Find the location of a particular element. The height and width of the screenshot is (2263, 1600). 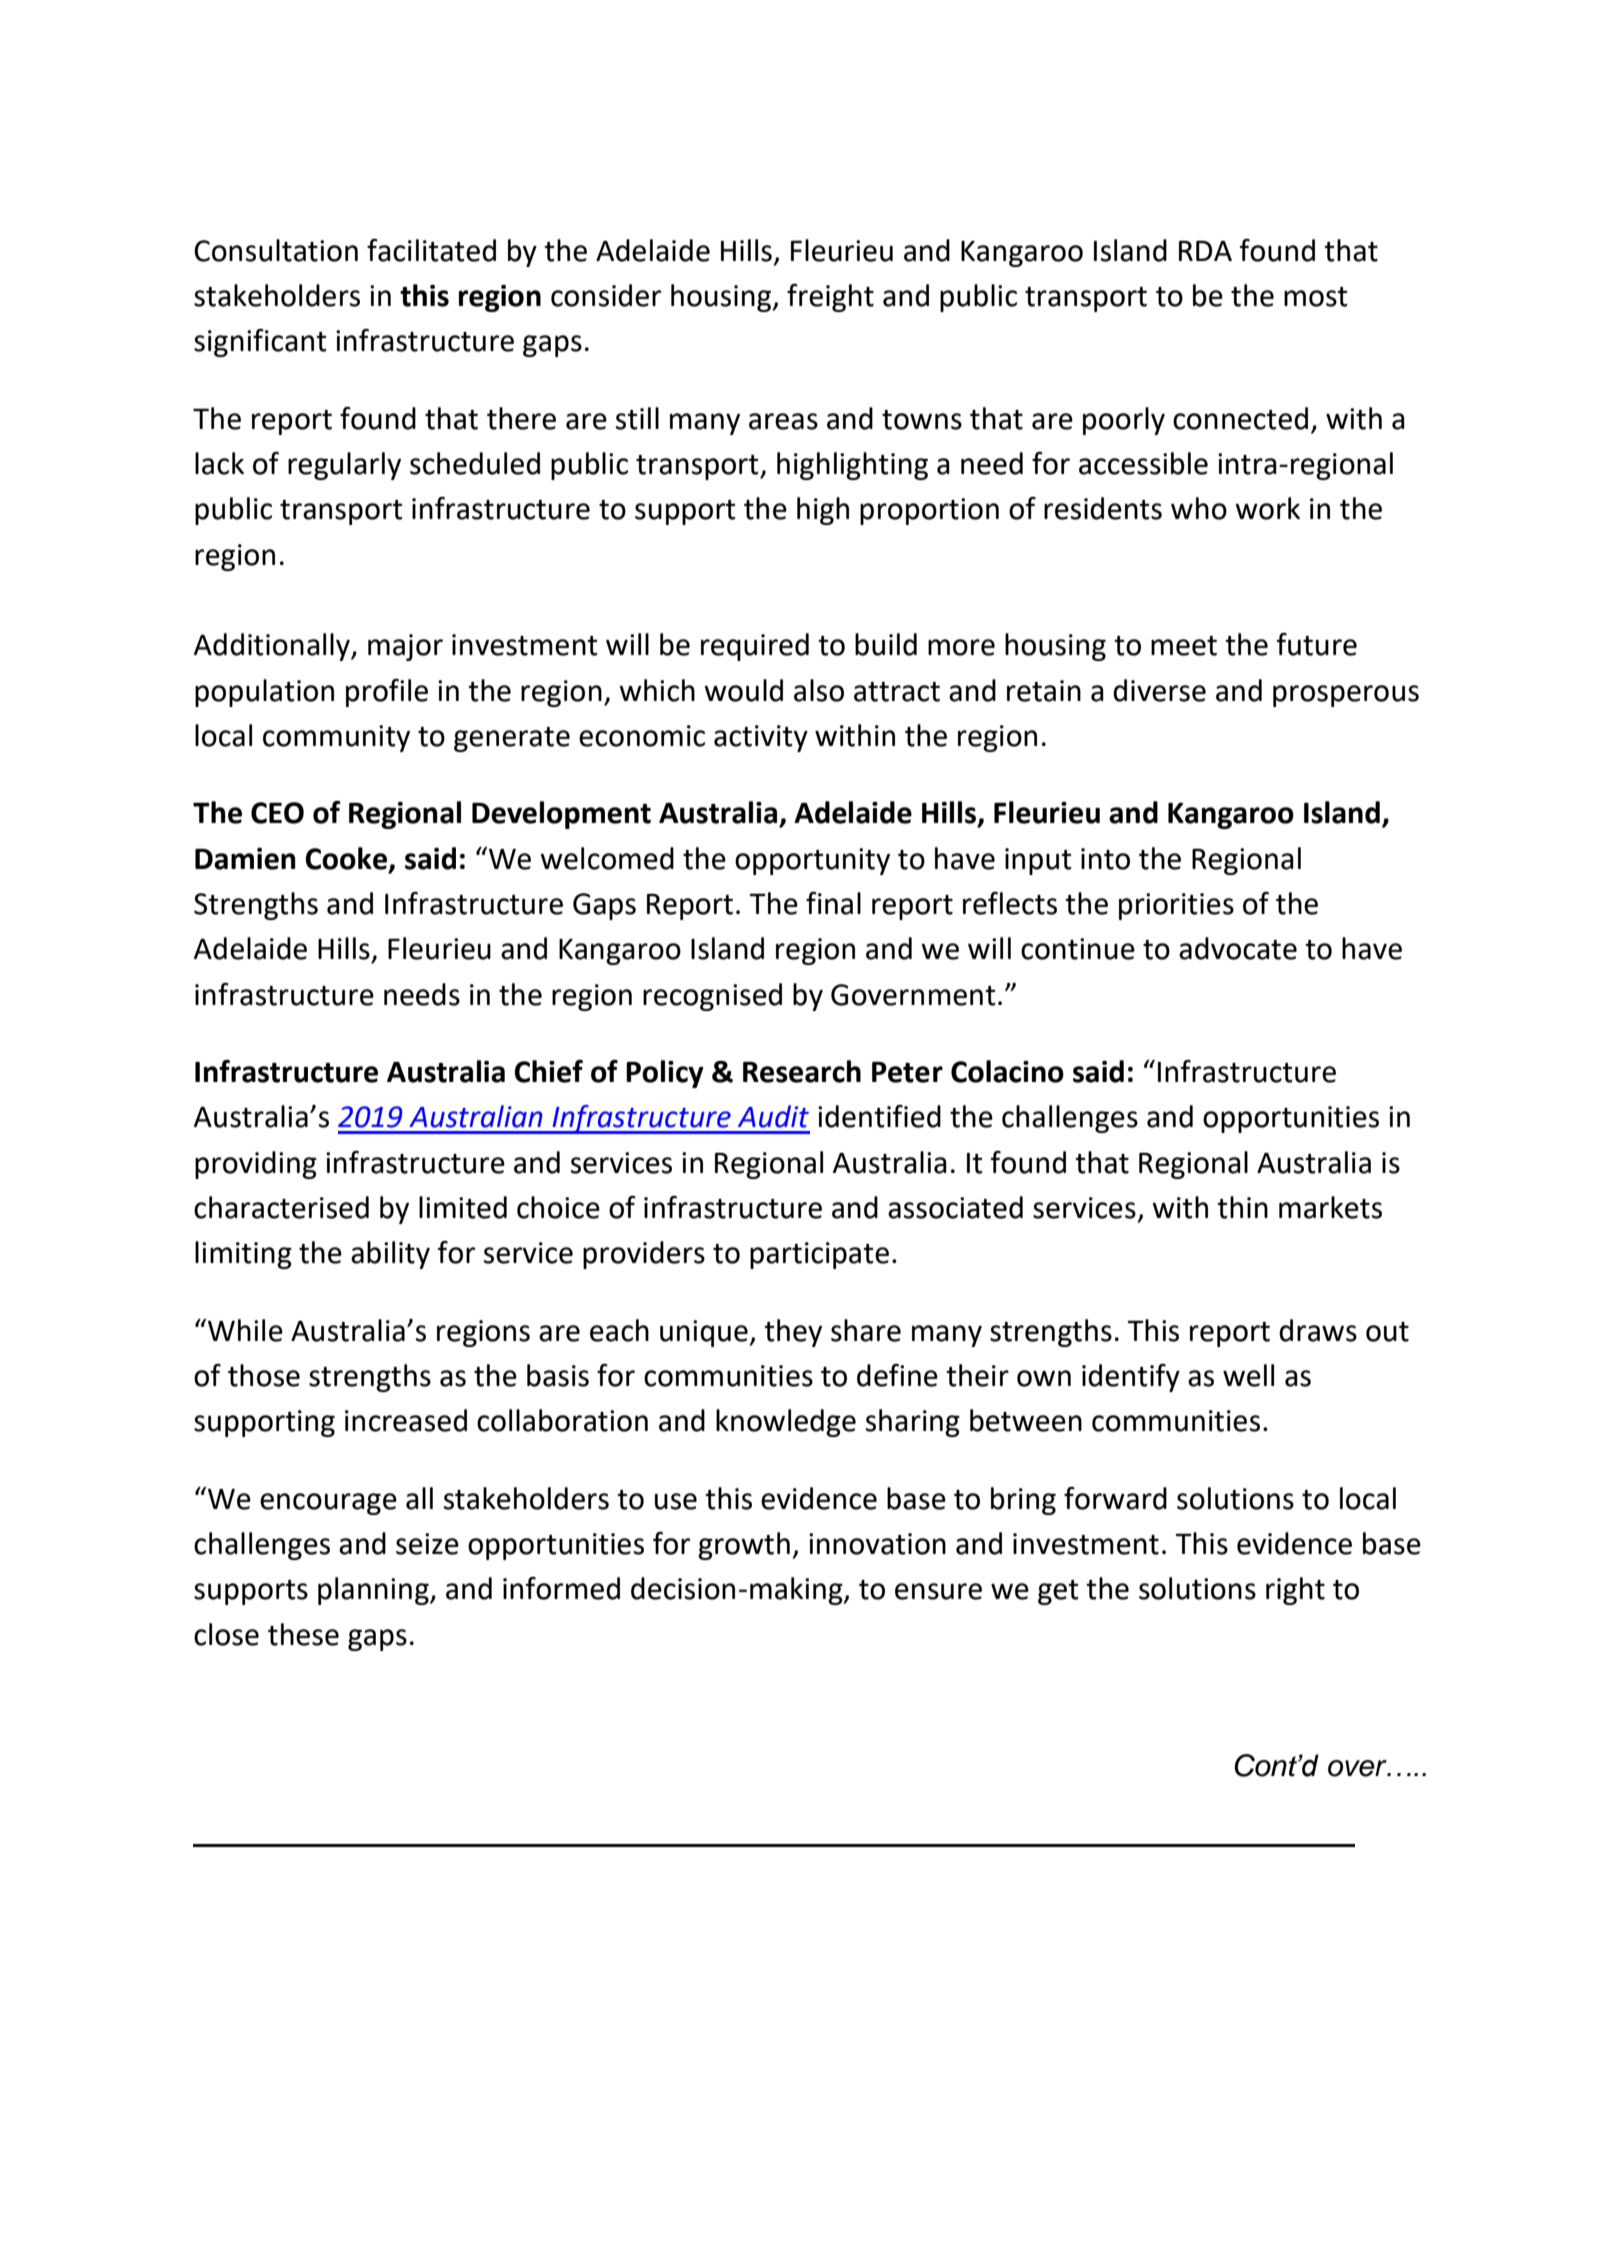

major is located at coordinates (405, 647).
